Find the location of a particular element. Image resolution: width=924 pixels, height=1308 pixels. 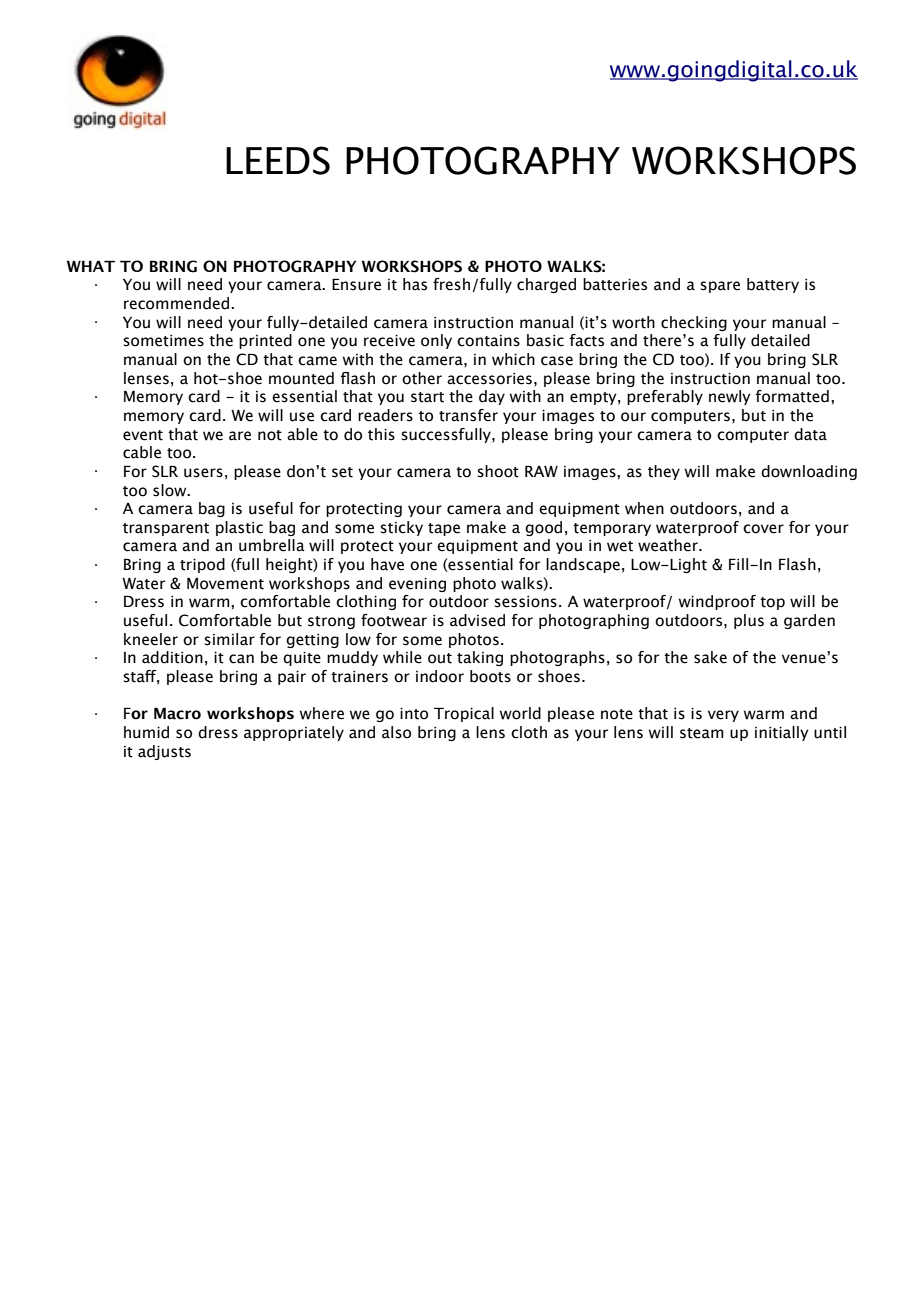

tape is located at coordinates (444, 529).
